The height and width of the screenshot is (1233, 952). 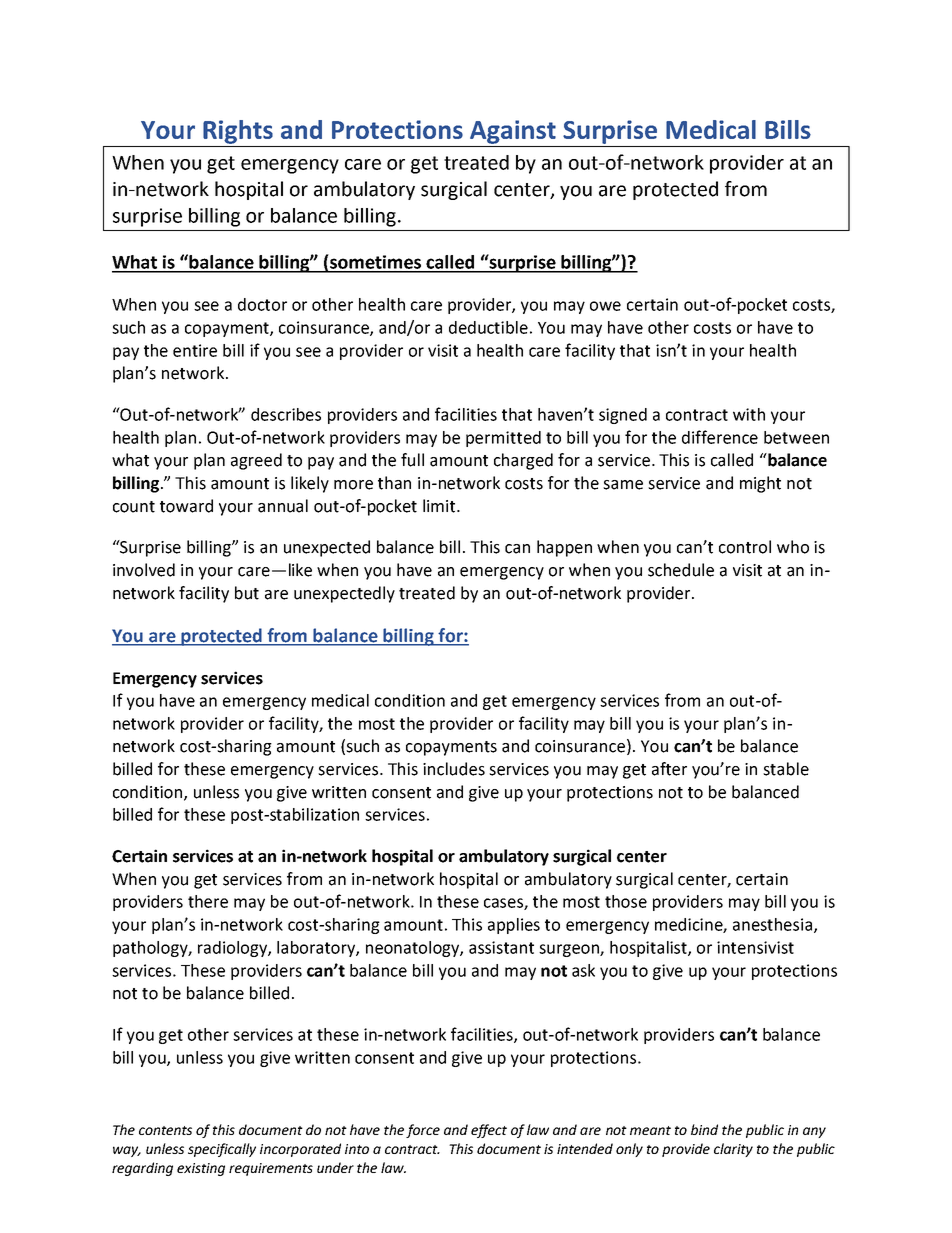 I want to click on might, so click(x=760, y=484).
